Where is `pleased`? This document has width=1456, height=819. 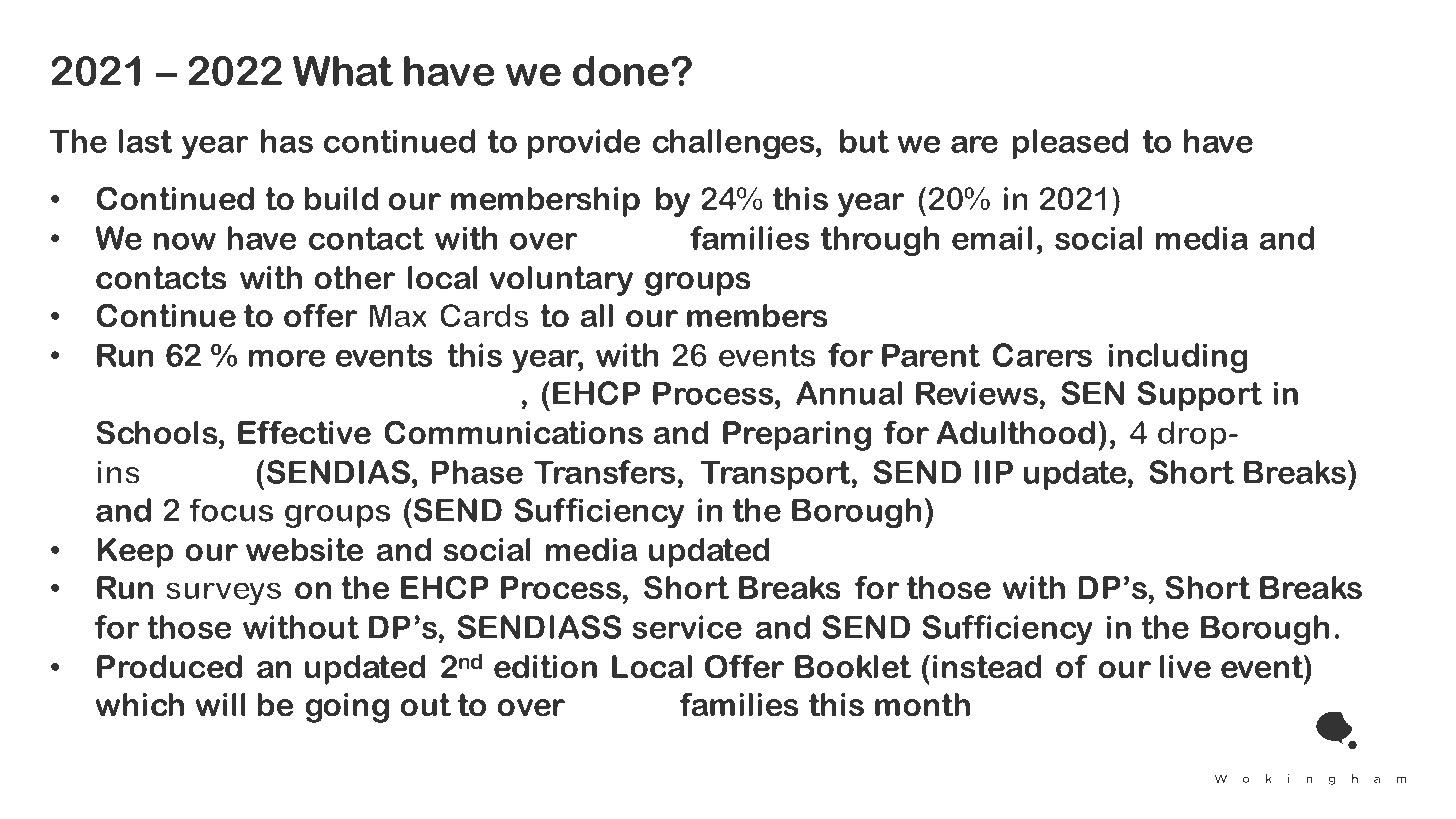
pleased is located at coordinates (1070, 144).
